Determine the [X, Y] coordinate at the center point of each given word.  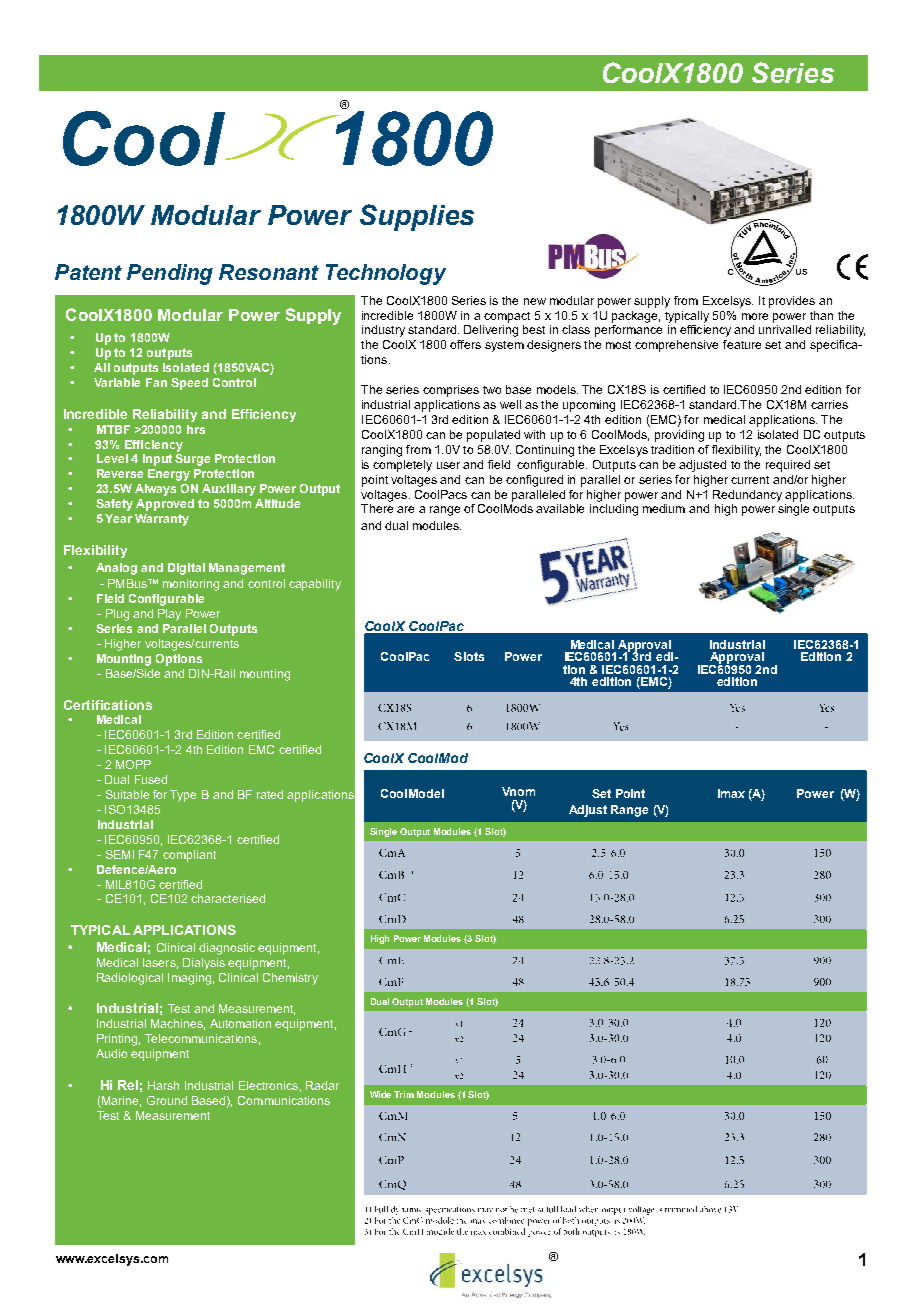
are [405, 509]
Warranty [162, 520]
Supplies [417, 217]
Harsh [163, 1085]
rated [270, 794]
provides [792, 302]
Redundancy [747, 496]
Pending [170, 274]
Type [183, 796]
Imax [731, 793]
